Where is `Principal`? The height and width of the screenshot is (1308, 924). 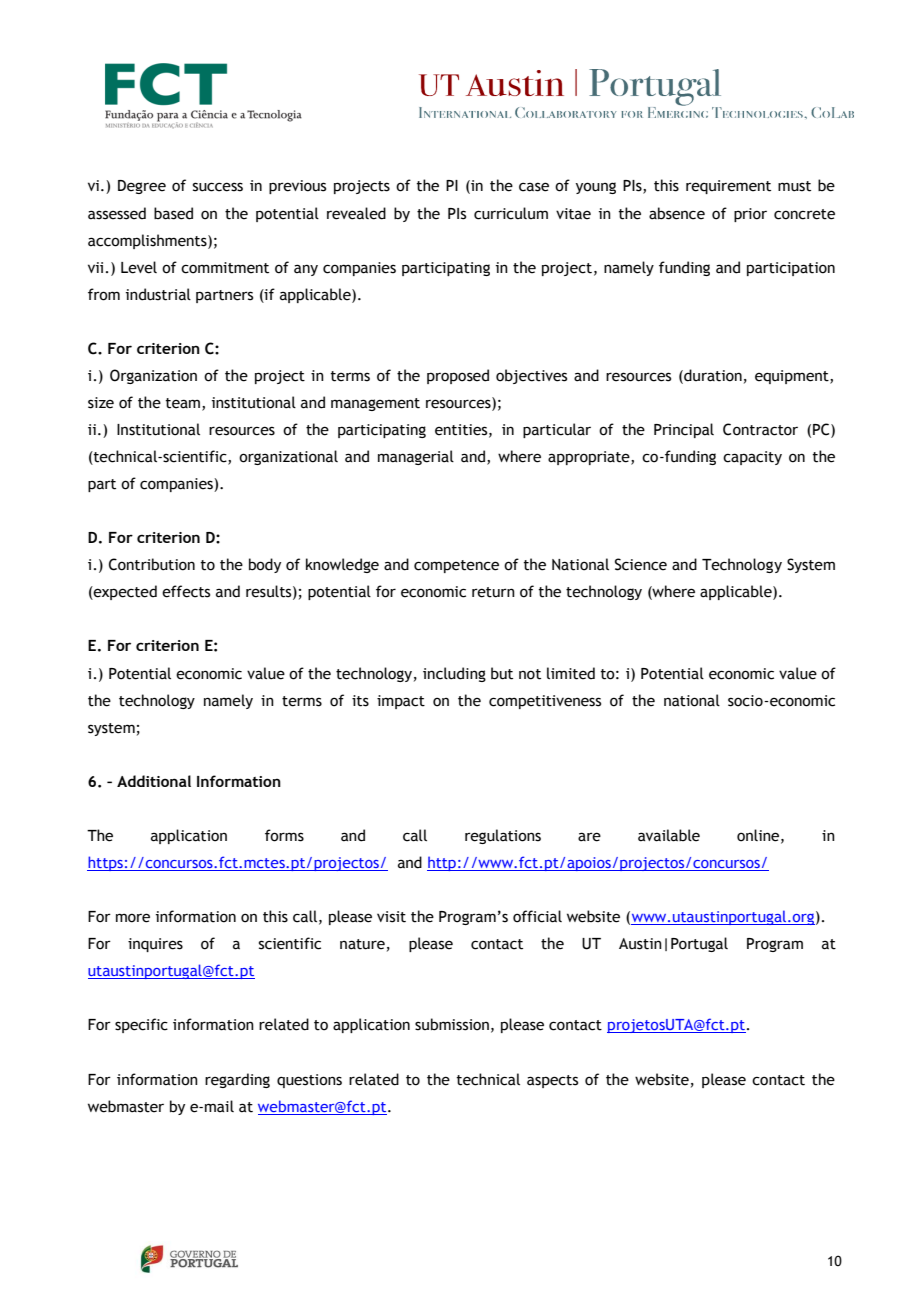
Principal is located at coordinates (684, 430).
